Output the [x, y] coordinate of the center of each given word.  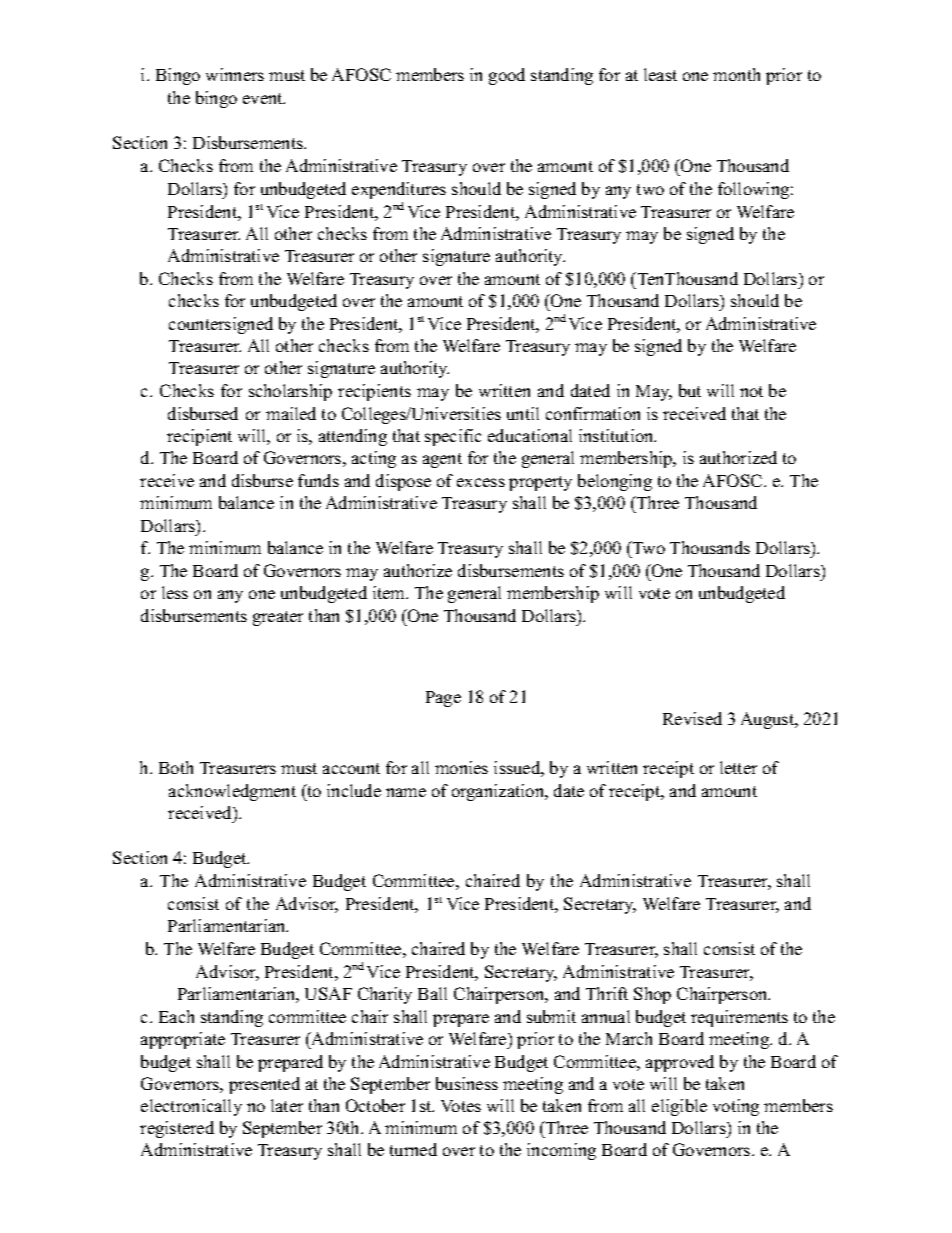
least [660, 74]
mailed [291, 413]
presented [264, 1085]
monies [461, 767]
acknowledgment [232, 792]
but [690, 390]
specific [453, 437]
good [507, 76]
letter [738, 767]
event [264, 98]
